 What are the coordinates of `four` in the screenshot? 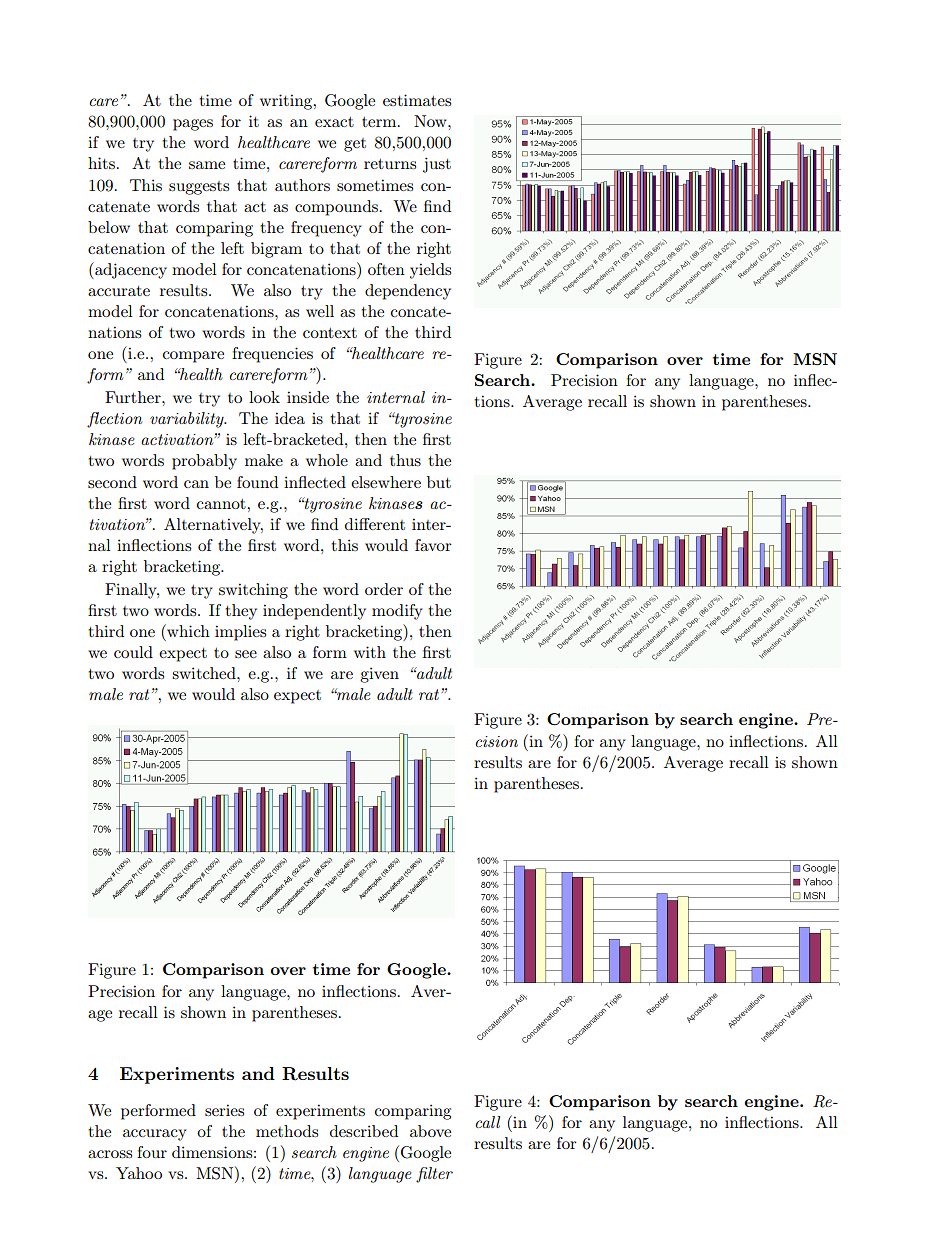 It's located at (152, 1152).
